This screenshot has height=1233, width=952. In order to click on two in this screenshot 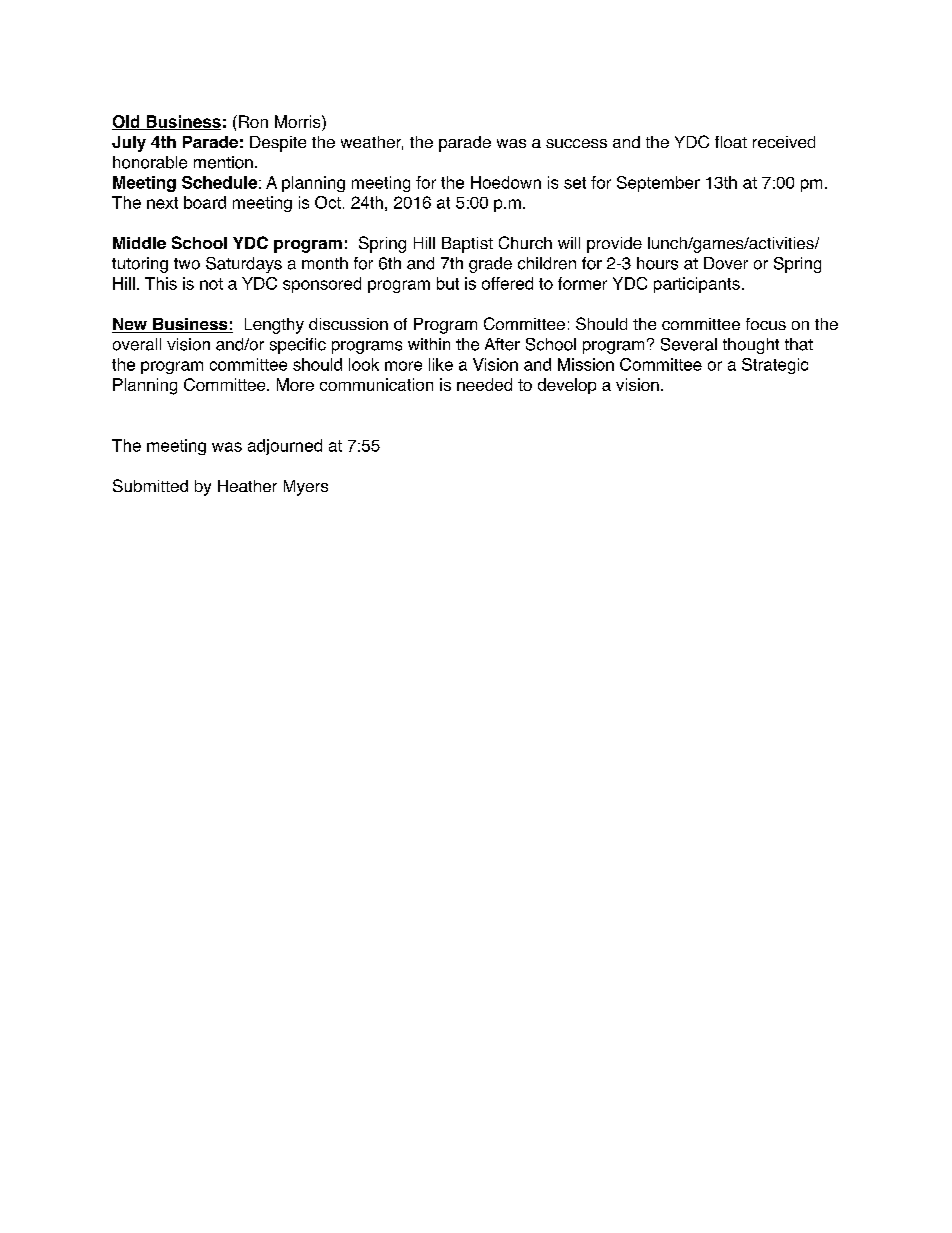, I will do `click(187, 264)`.
